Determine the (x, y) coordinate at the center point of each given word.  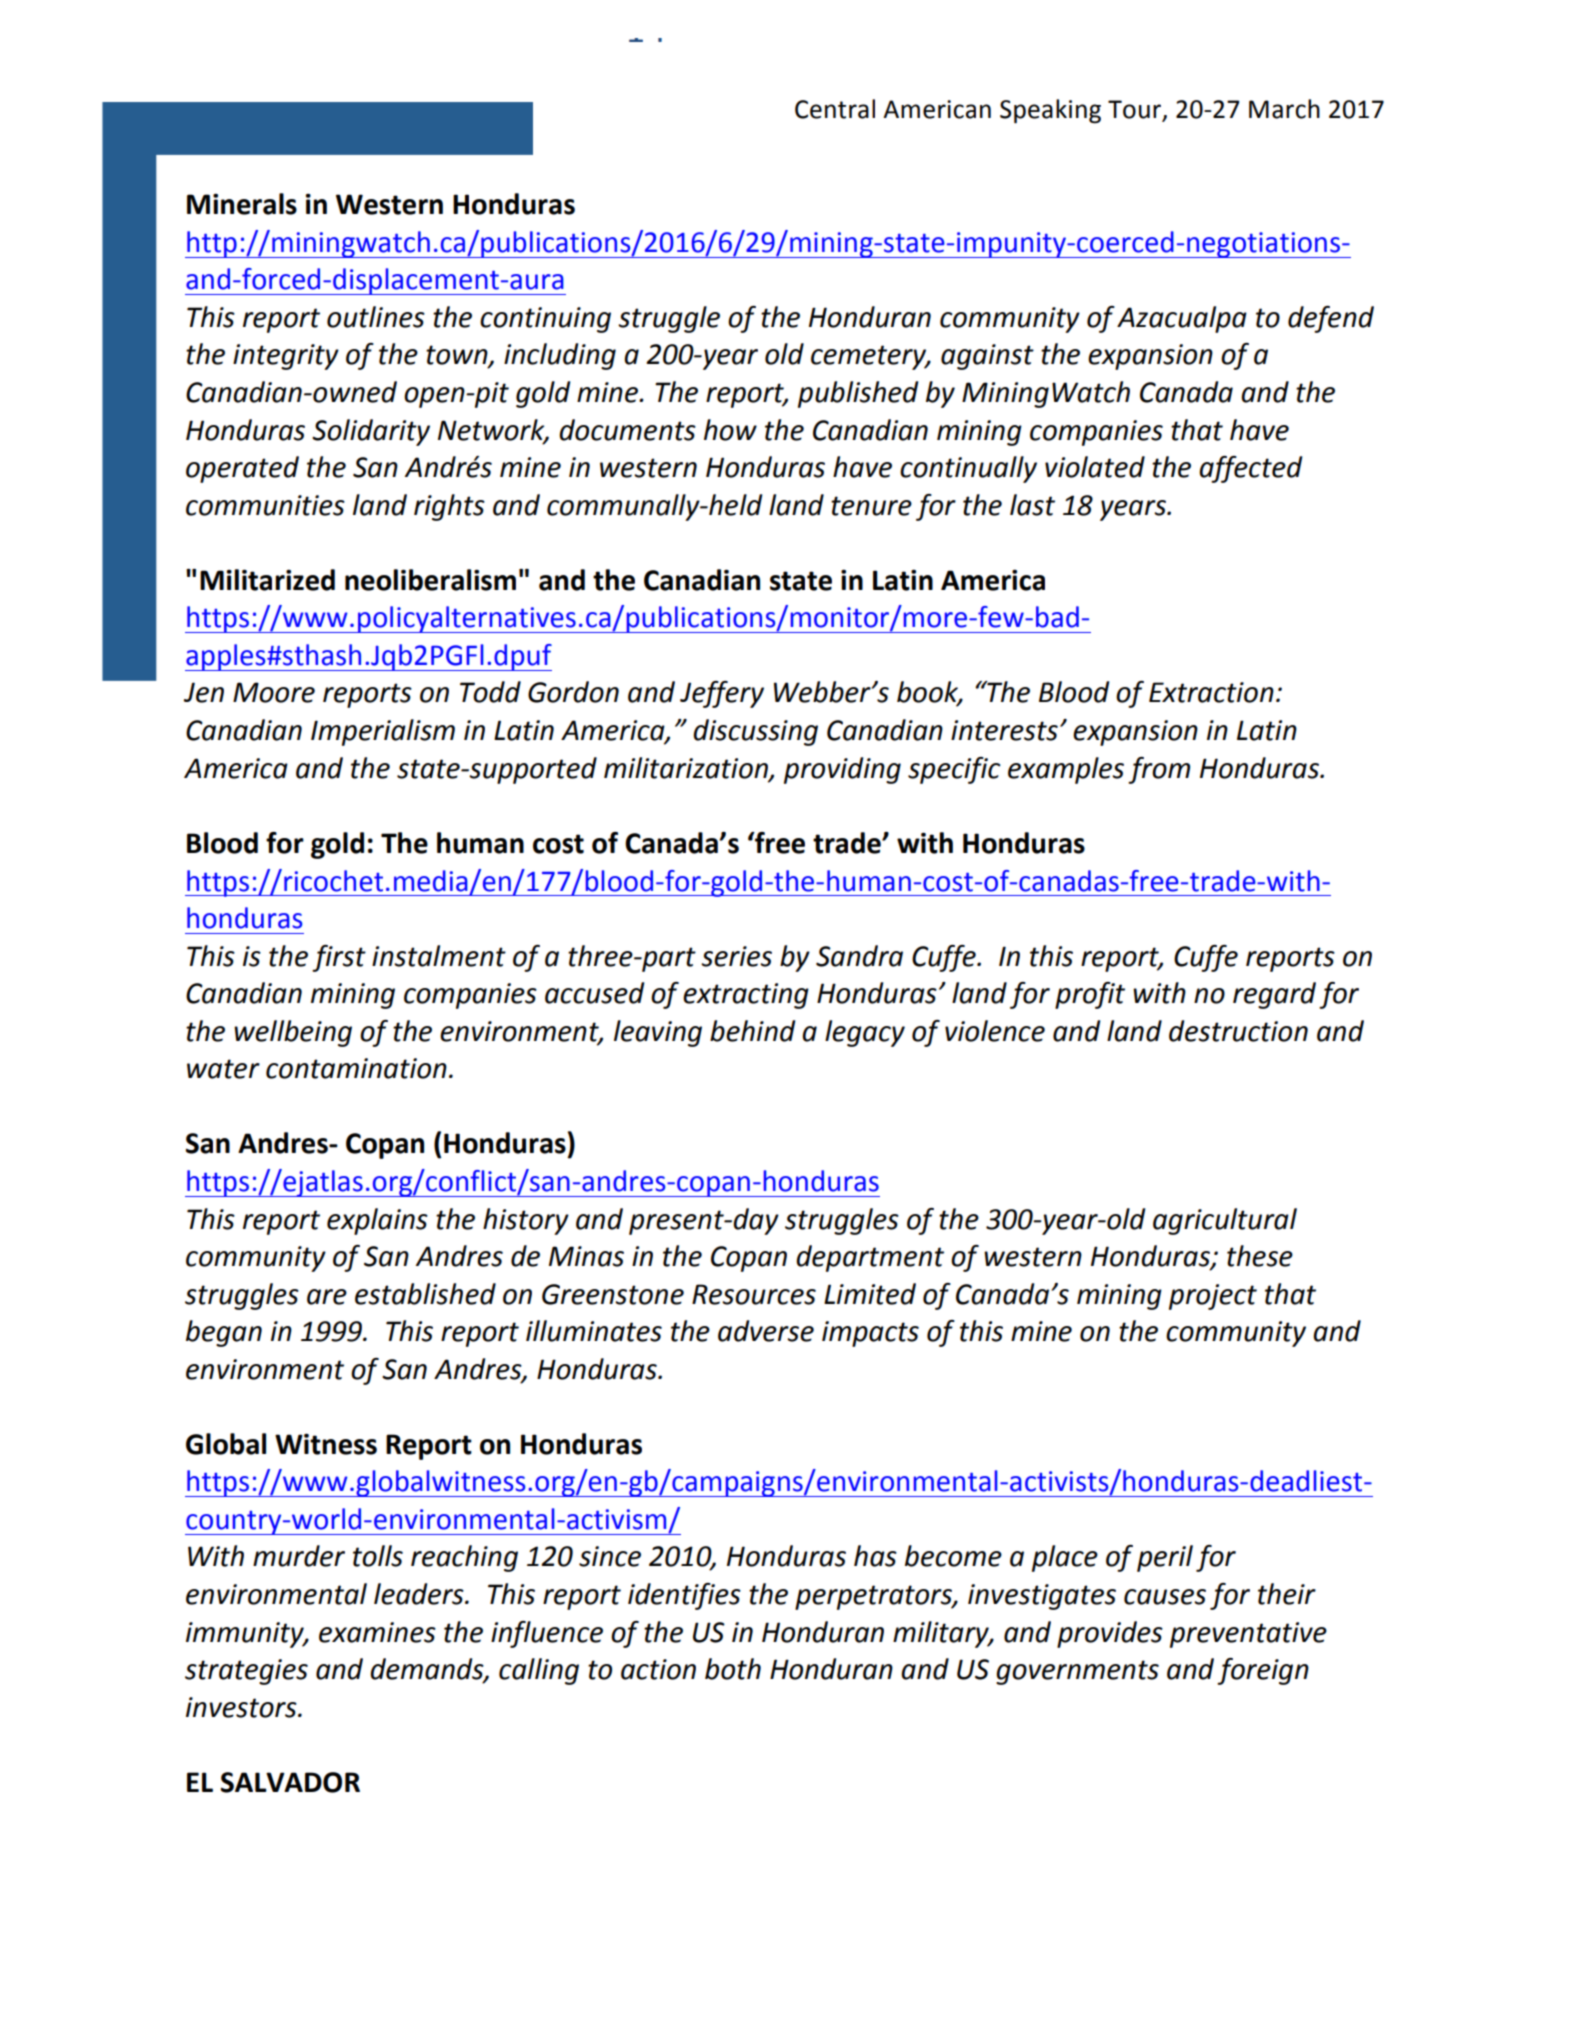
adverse (766, 1331)
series (736, 956)
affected (1250, 469)
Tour (1136, 110)
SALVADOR (290, 1782)
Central (835, 109)
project (1213, 1297)
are (327, 1297)
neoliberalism (430, 580)
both (733, 1669)
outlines (376, 317)
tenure (871, 506)
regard (1274, 995)
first (339, 958)
